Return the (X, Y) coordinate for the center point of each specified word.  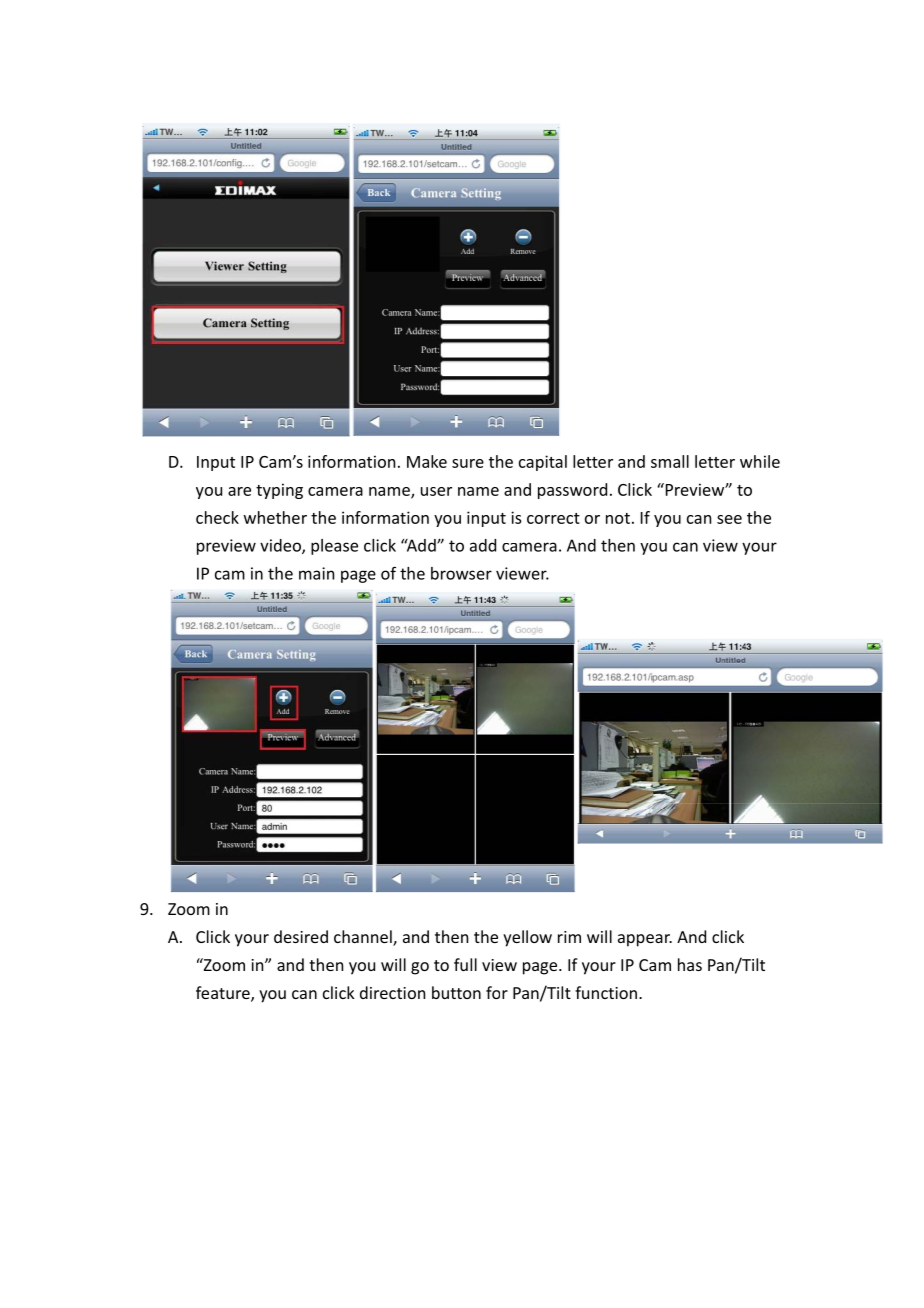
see (729, 519)
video (281, 546)
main (316, 573)
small (670, 461)
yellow (527, 938)
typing (279, 491)
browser (461, 573)
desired (301, 936)
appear (645, 940)
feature (224, 994)
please (334, 547)
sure (468, 463)
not (618, 518)
